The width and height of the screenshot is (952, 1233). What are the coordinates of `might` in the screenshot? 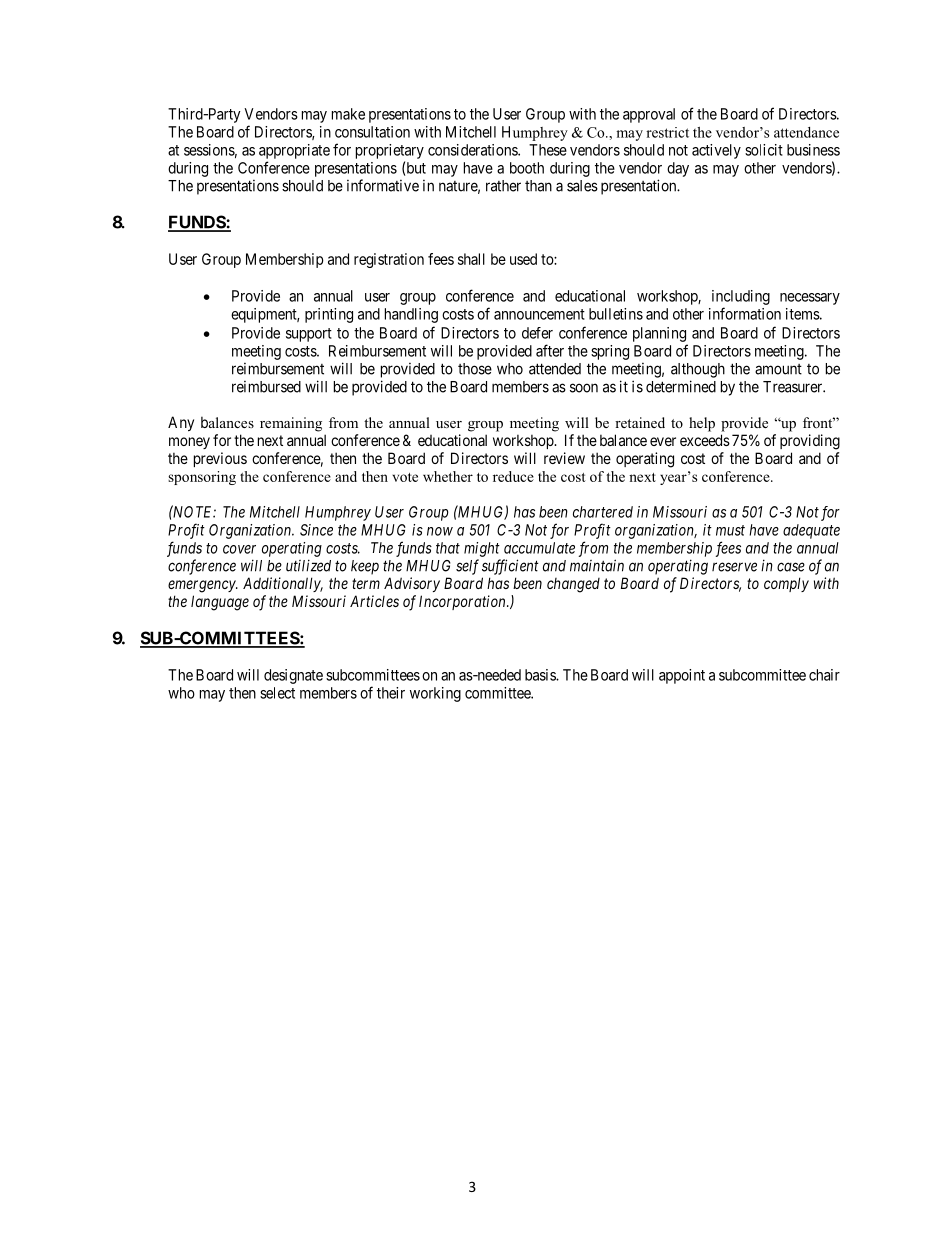 It's located at (482, 549).
